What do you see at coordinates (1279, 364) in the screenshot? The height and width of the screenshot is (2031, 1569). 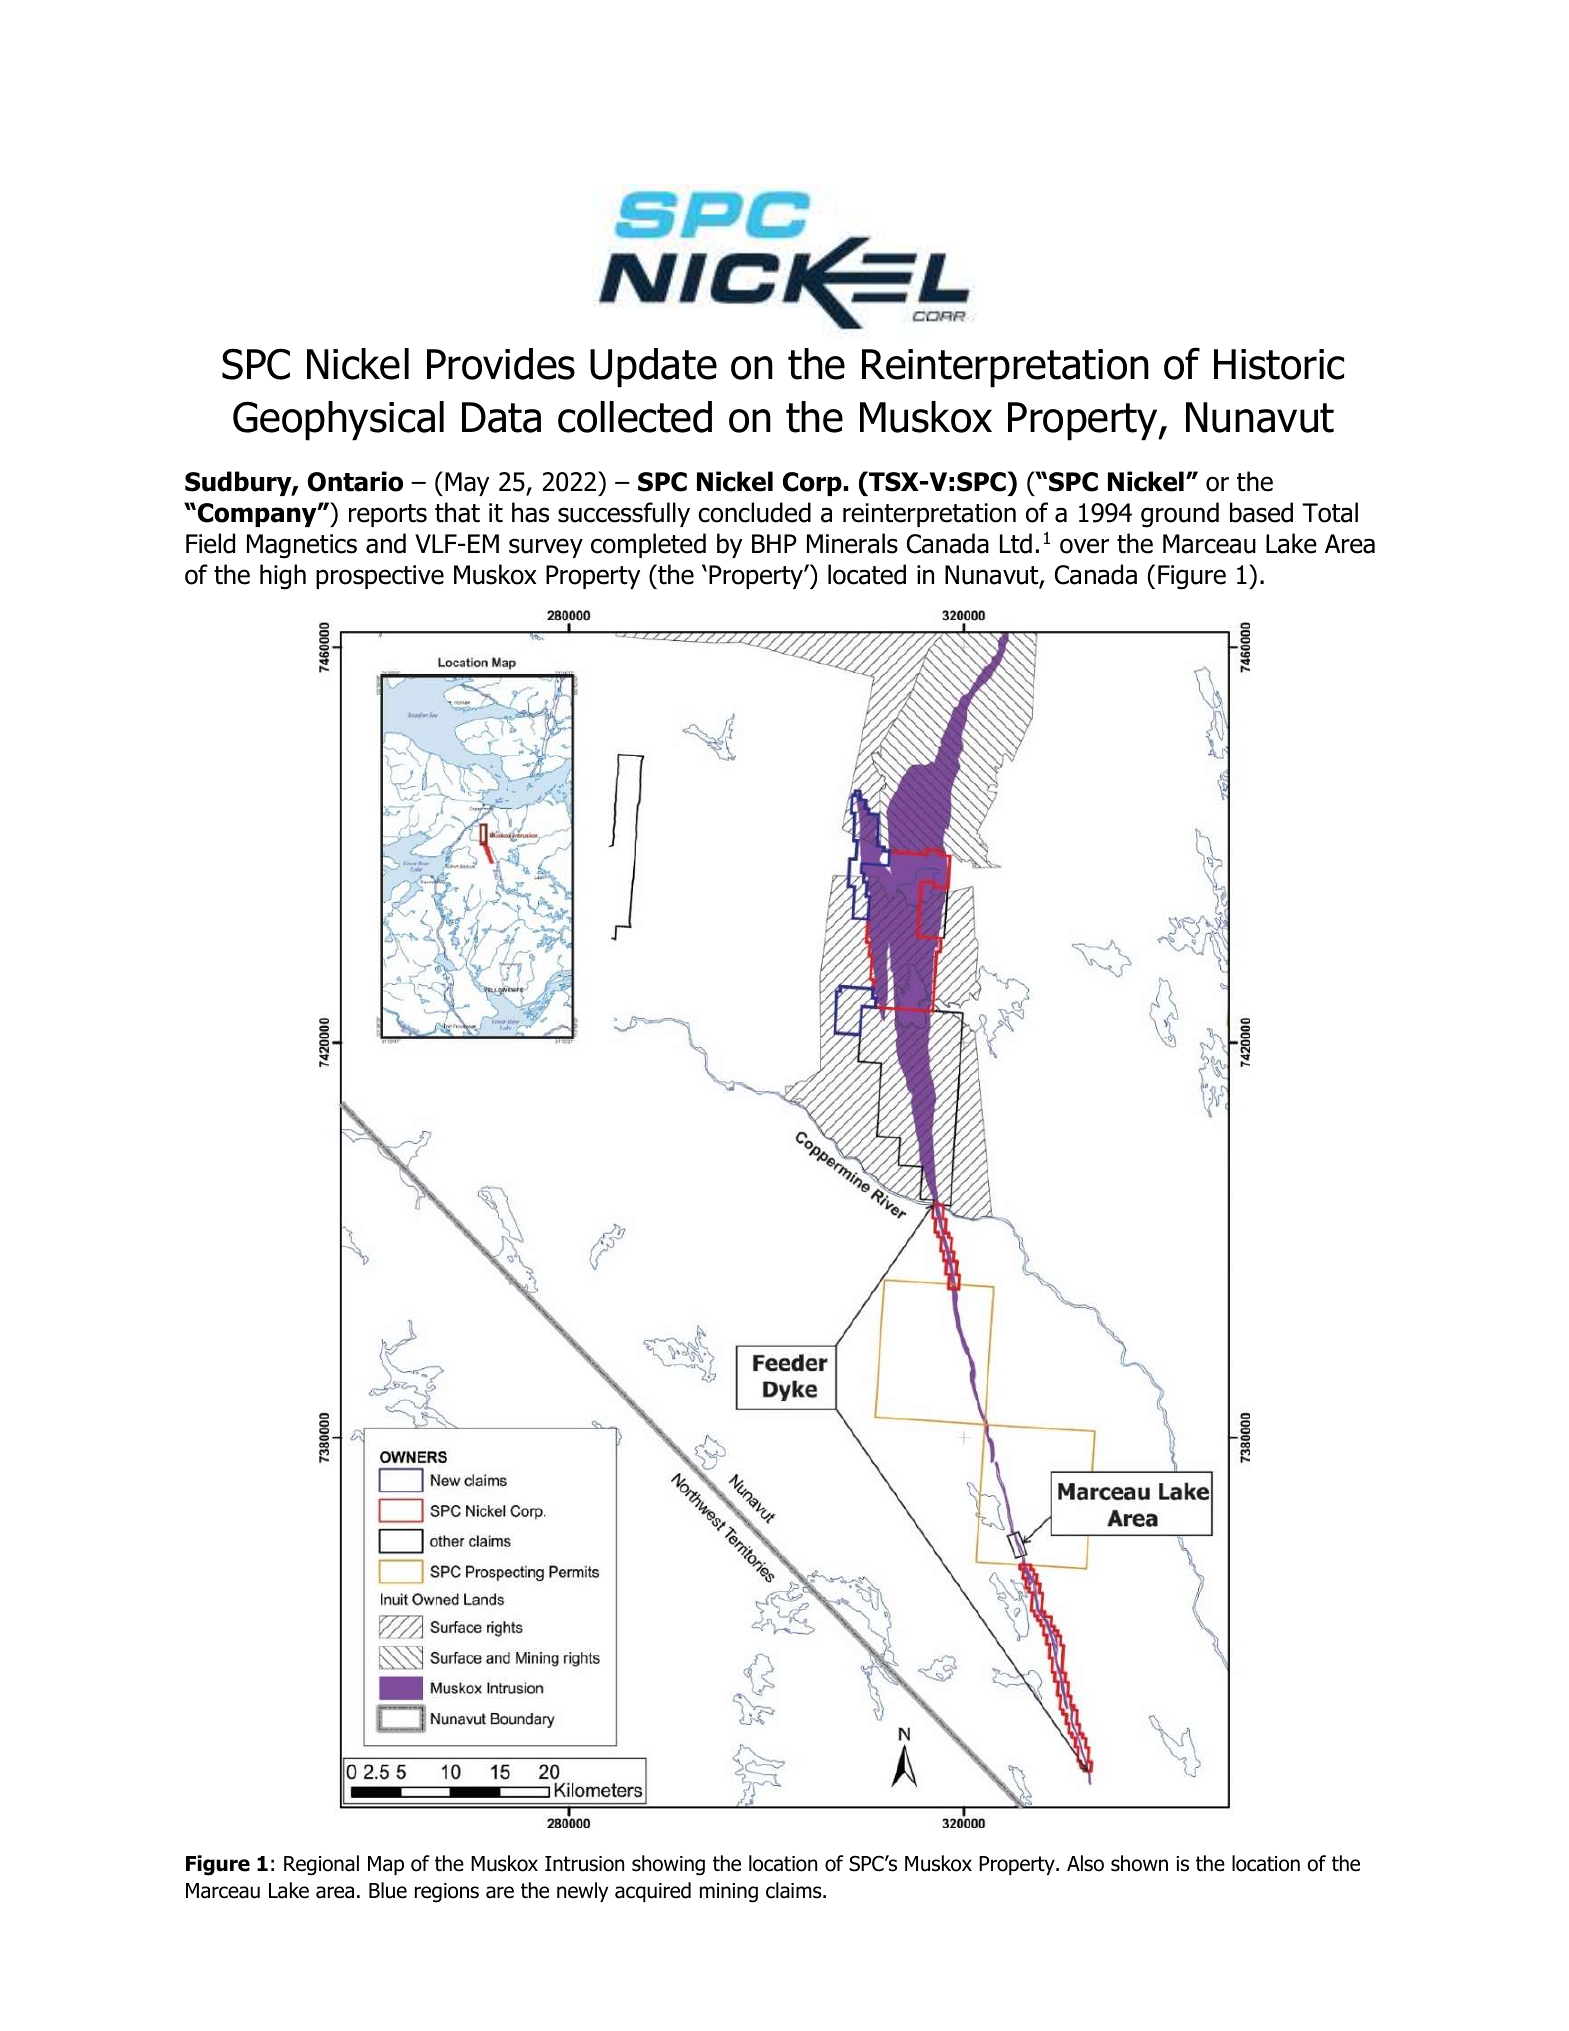 I see `Historic` at bounding box center [1279, 364].
